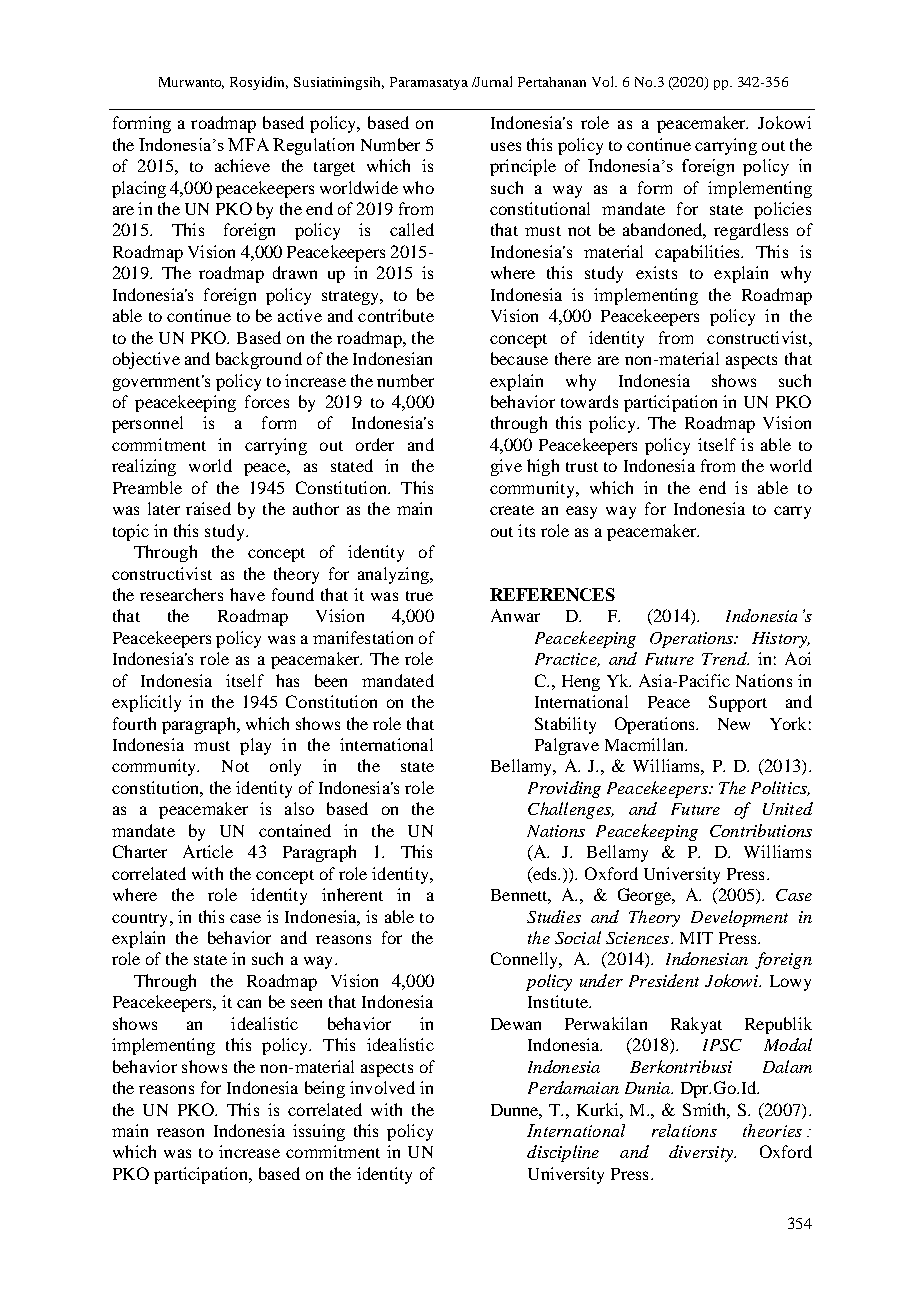  Describe the element at coordinates (208, 508) in the screenshot. I see `raised` at that location.
